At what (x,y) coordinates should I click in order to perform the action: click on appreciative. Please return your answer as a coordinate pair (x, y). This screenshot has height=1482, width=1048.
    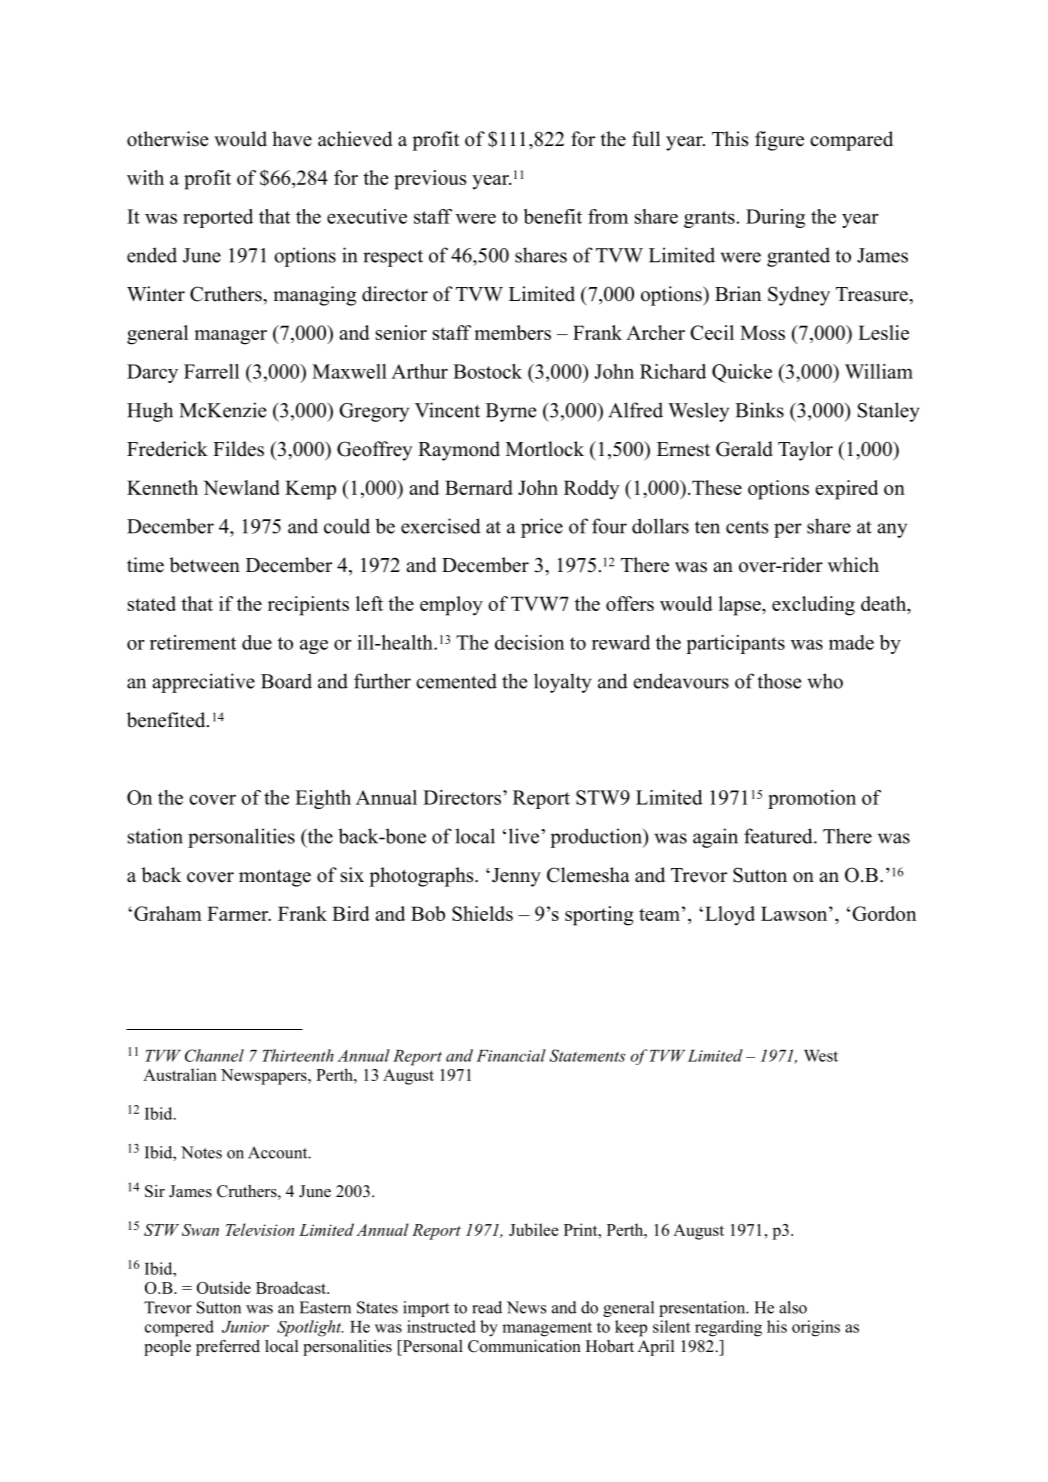
    Looking at the image, I should click on (204, 683).
